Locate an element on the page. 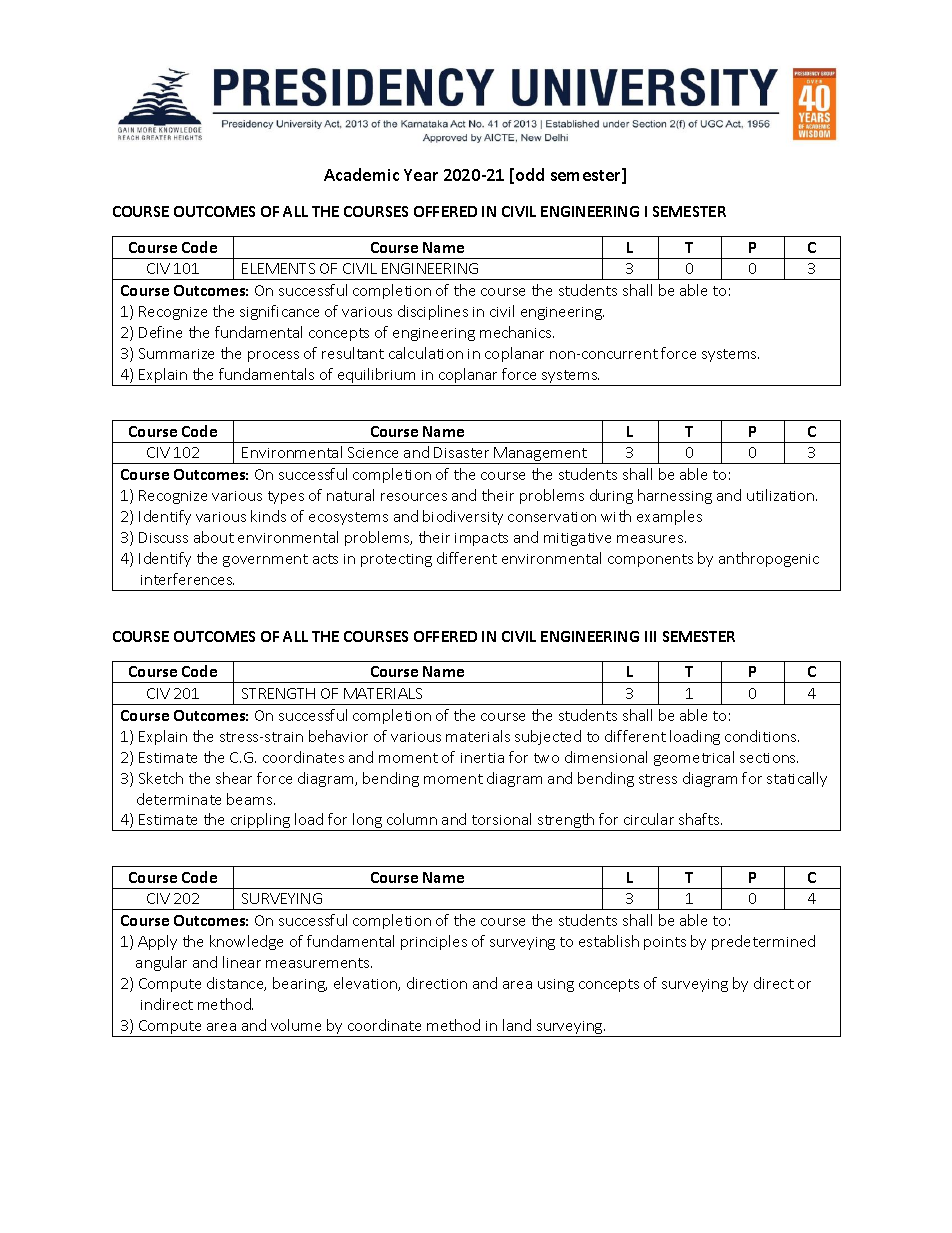  land is located at coordinates (517, 1025).
